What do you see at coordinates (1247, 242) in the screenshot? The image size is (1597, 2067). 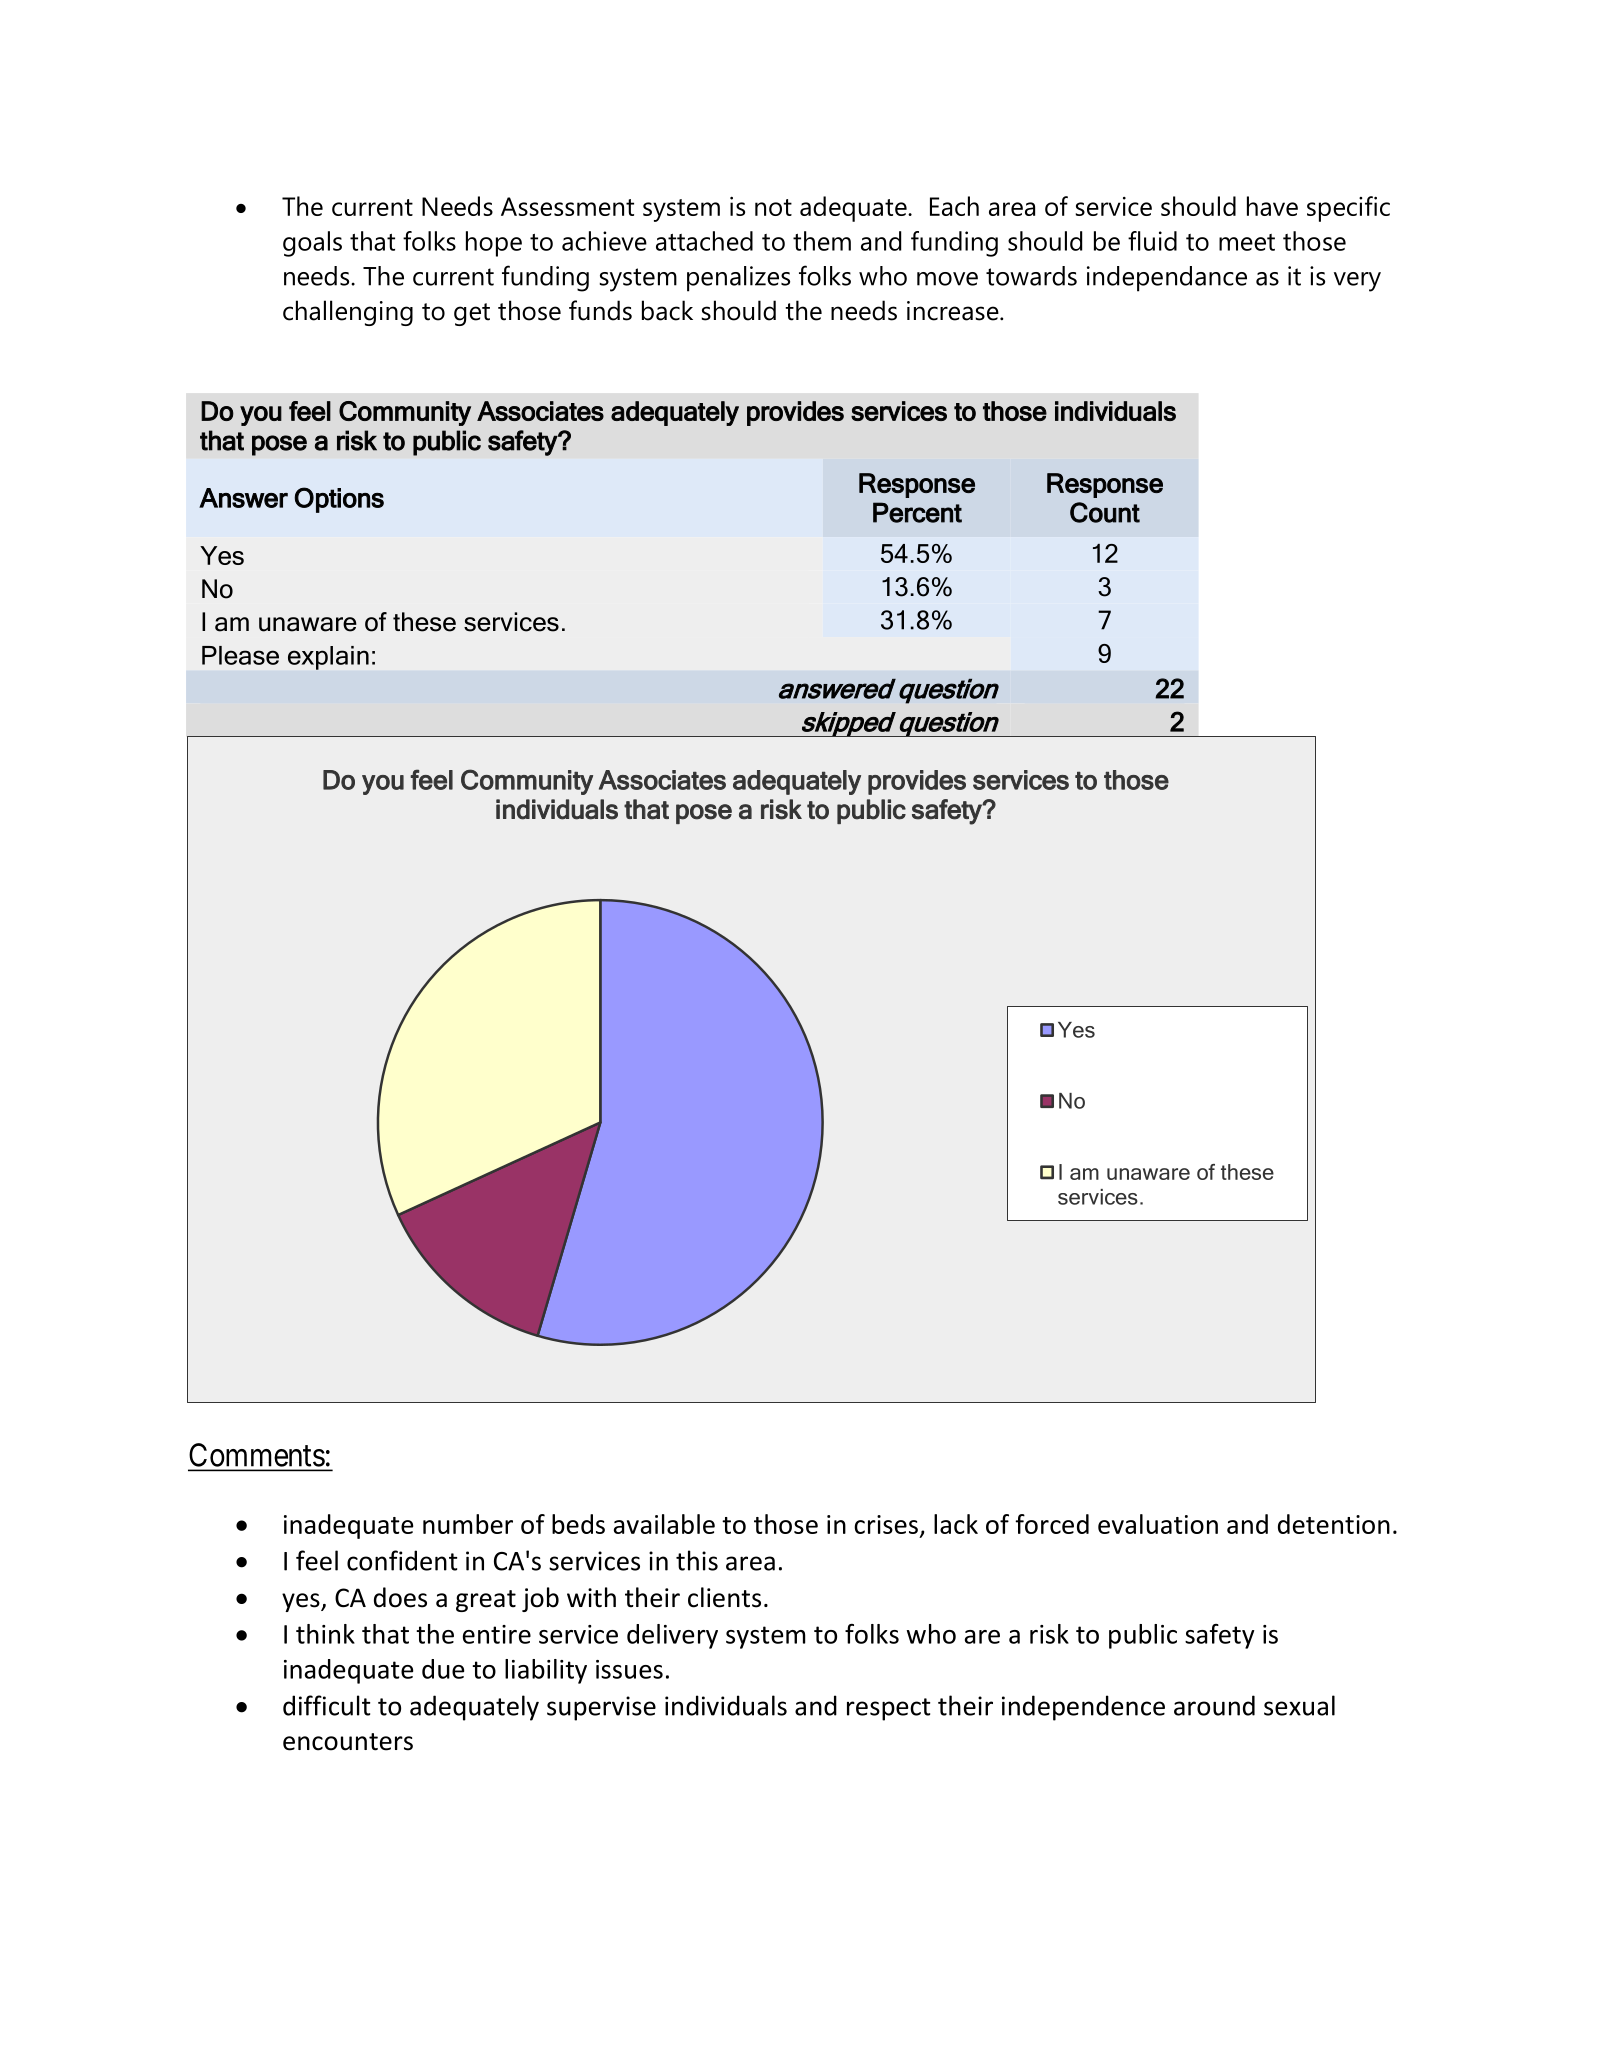 I see `meet` at bounding box center [1247, 242].
